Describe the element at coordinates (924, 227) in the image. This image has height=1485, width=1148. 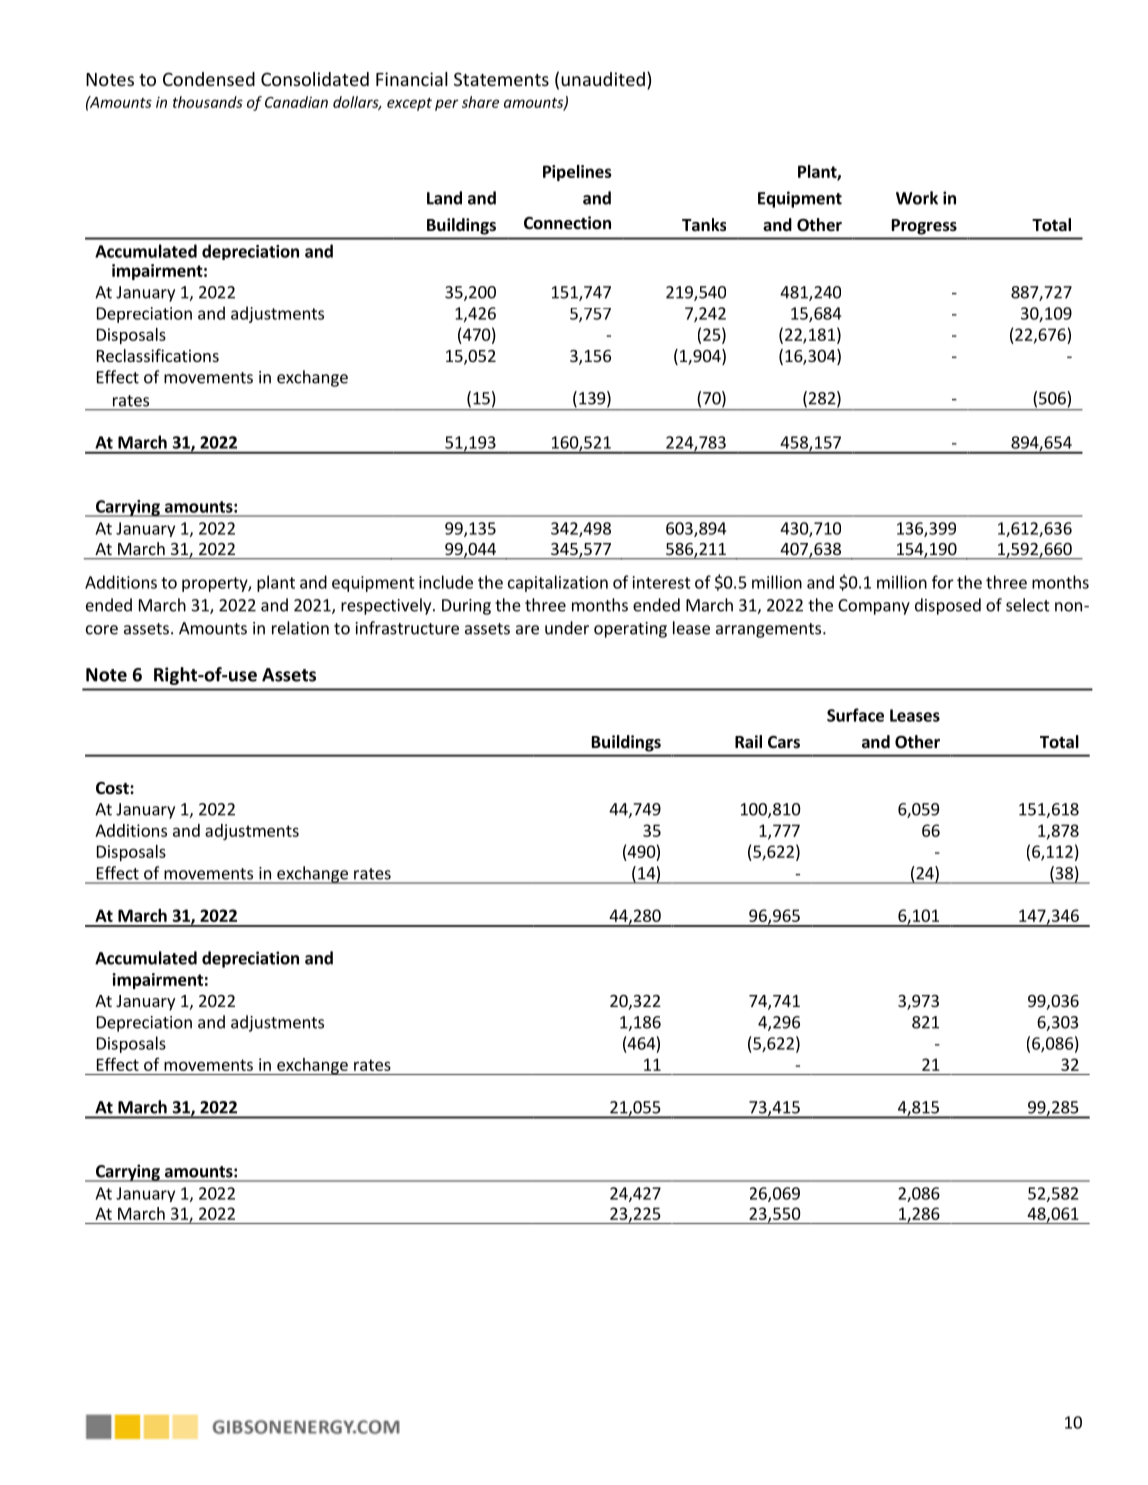
I see `Progress` at that location.
